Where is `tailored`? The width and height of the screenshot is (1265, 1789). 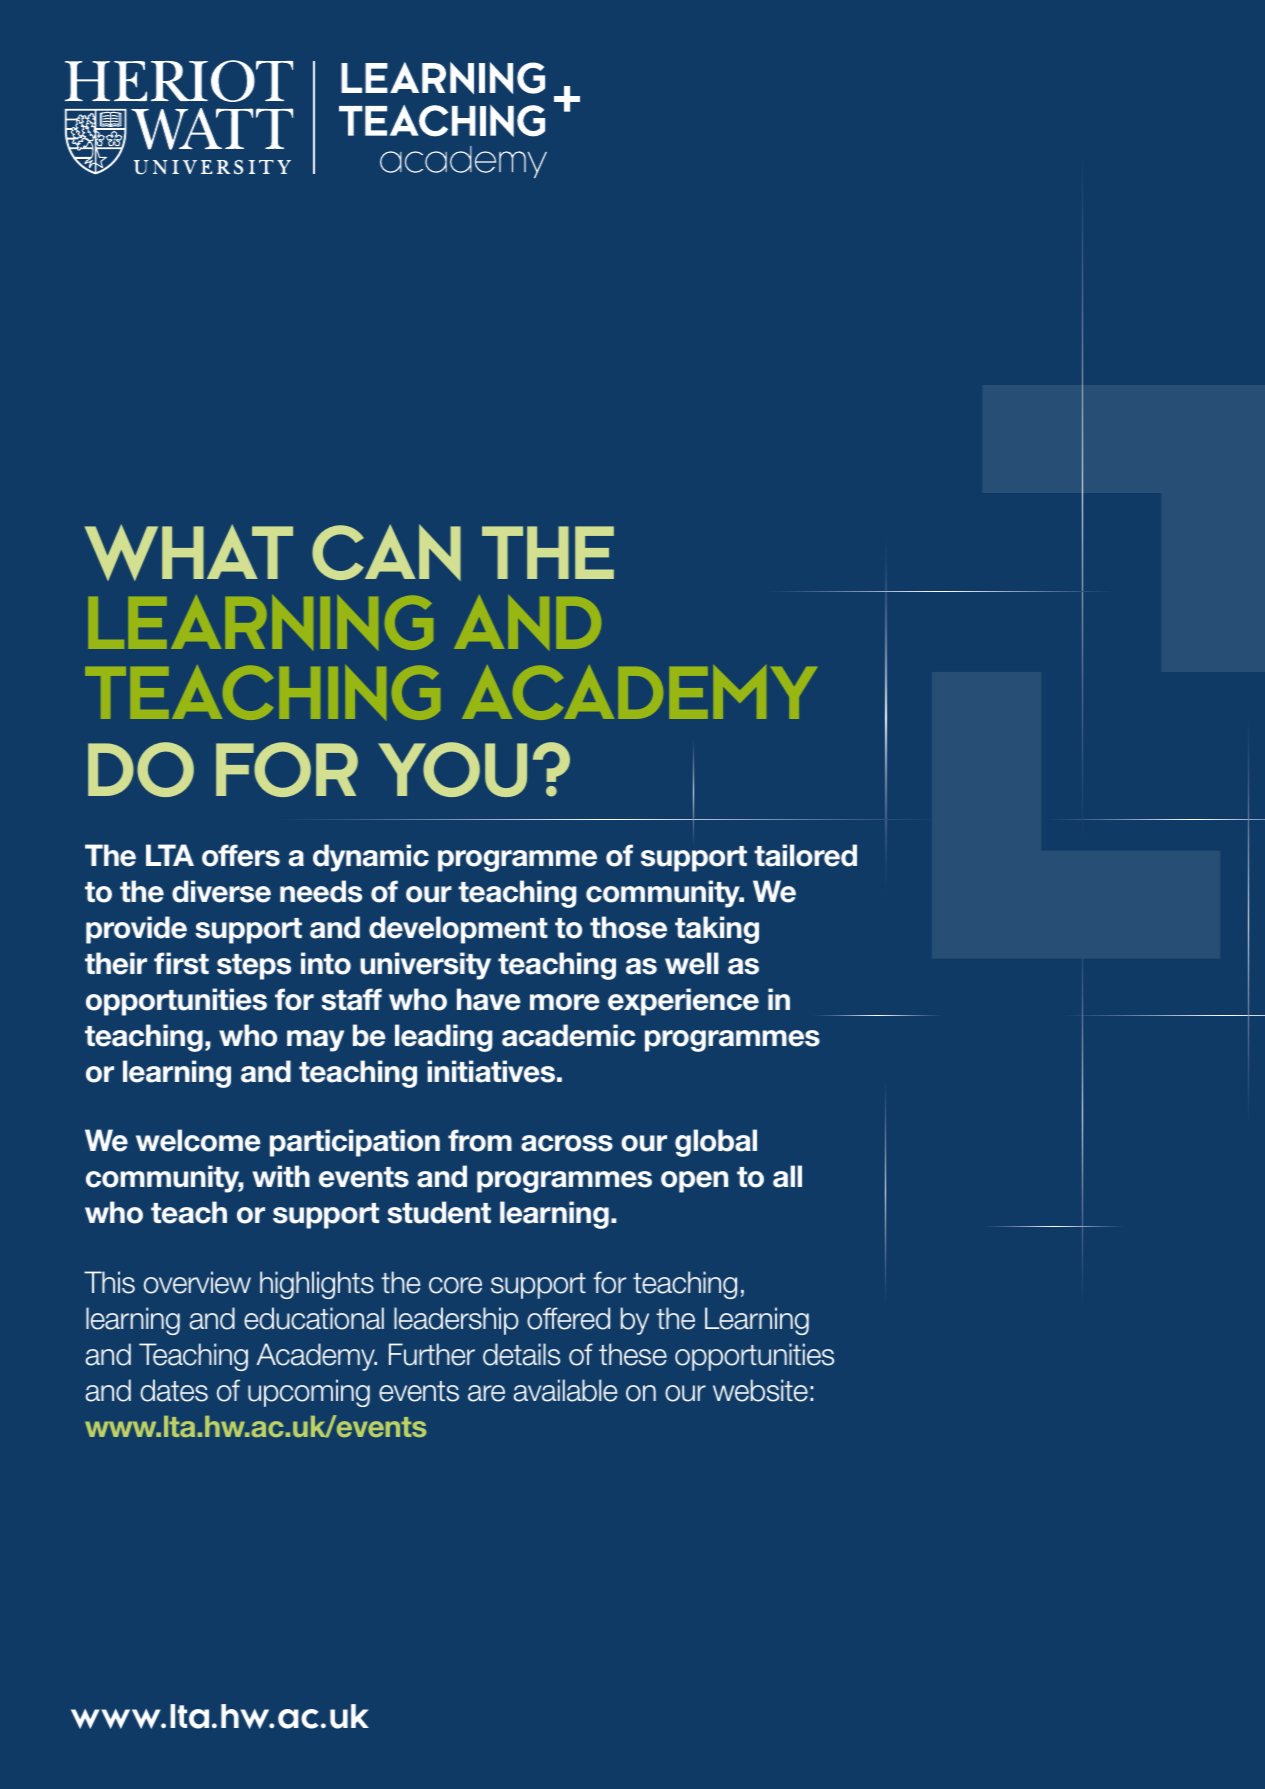
tailored is located at coordinates (805, 855).
